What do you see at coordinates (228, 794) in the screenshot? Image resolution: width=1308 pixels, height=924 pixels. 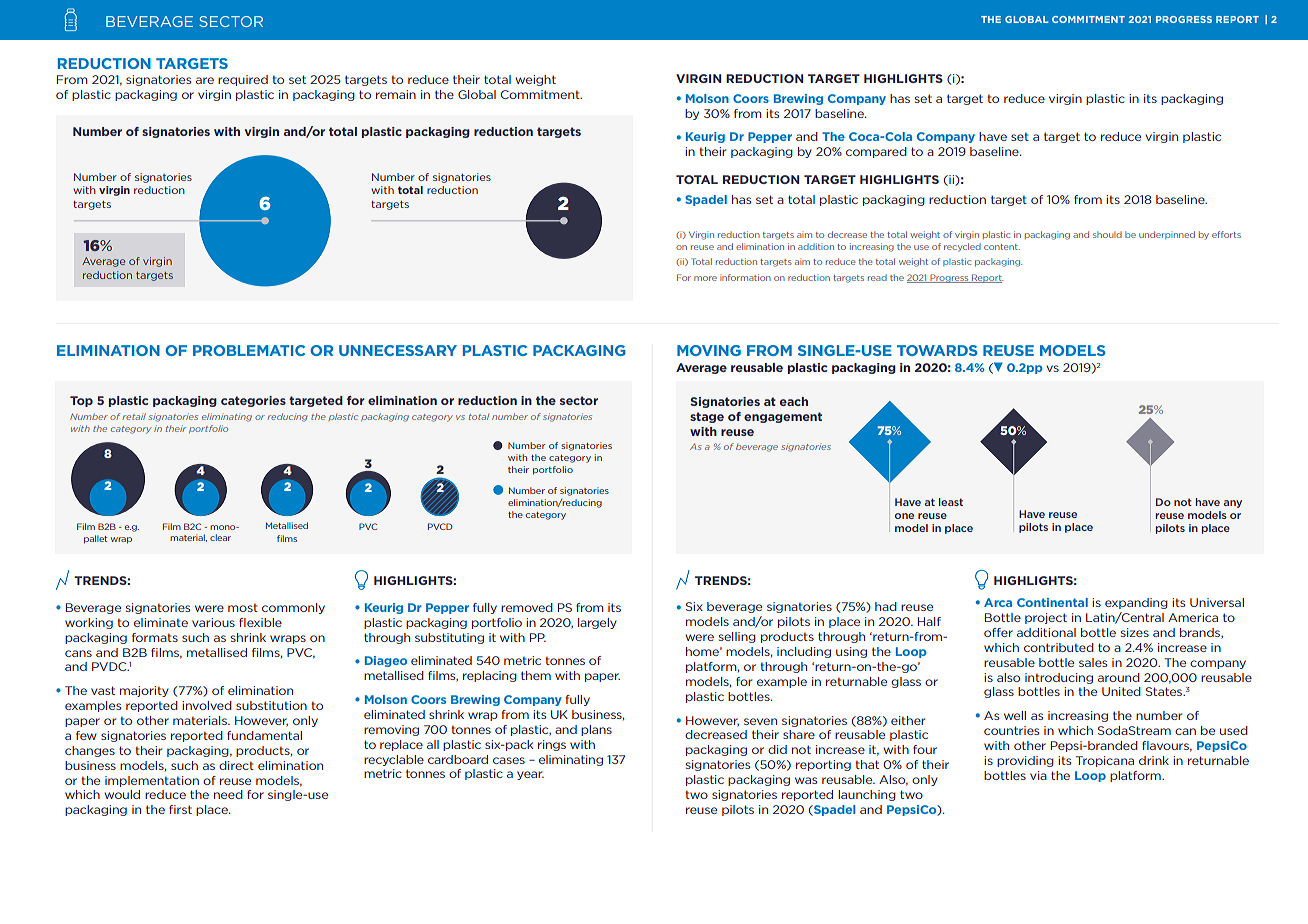 I see `need` at bounding box center [228, 794].
